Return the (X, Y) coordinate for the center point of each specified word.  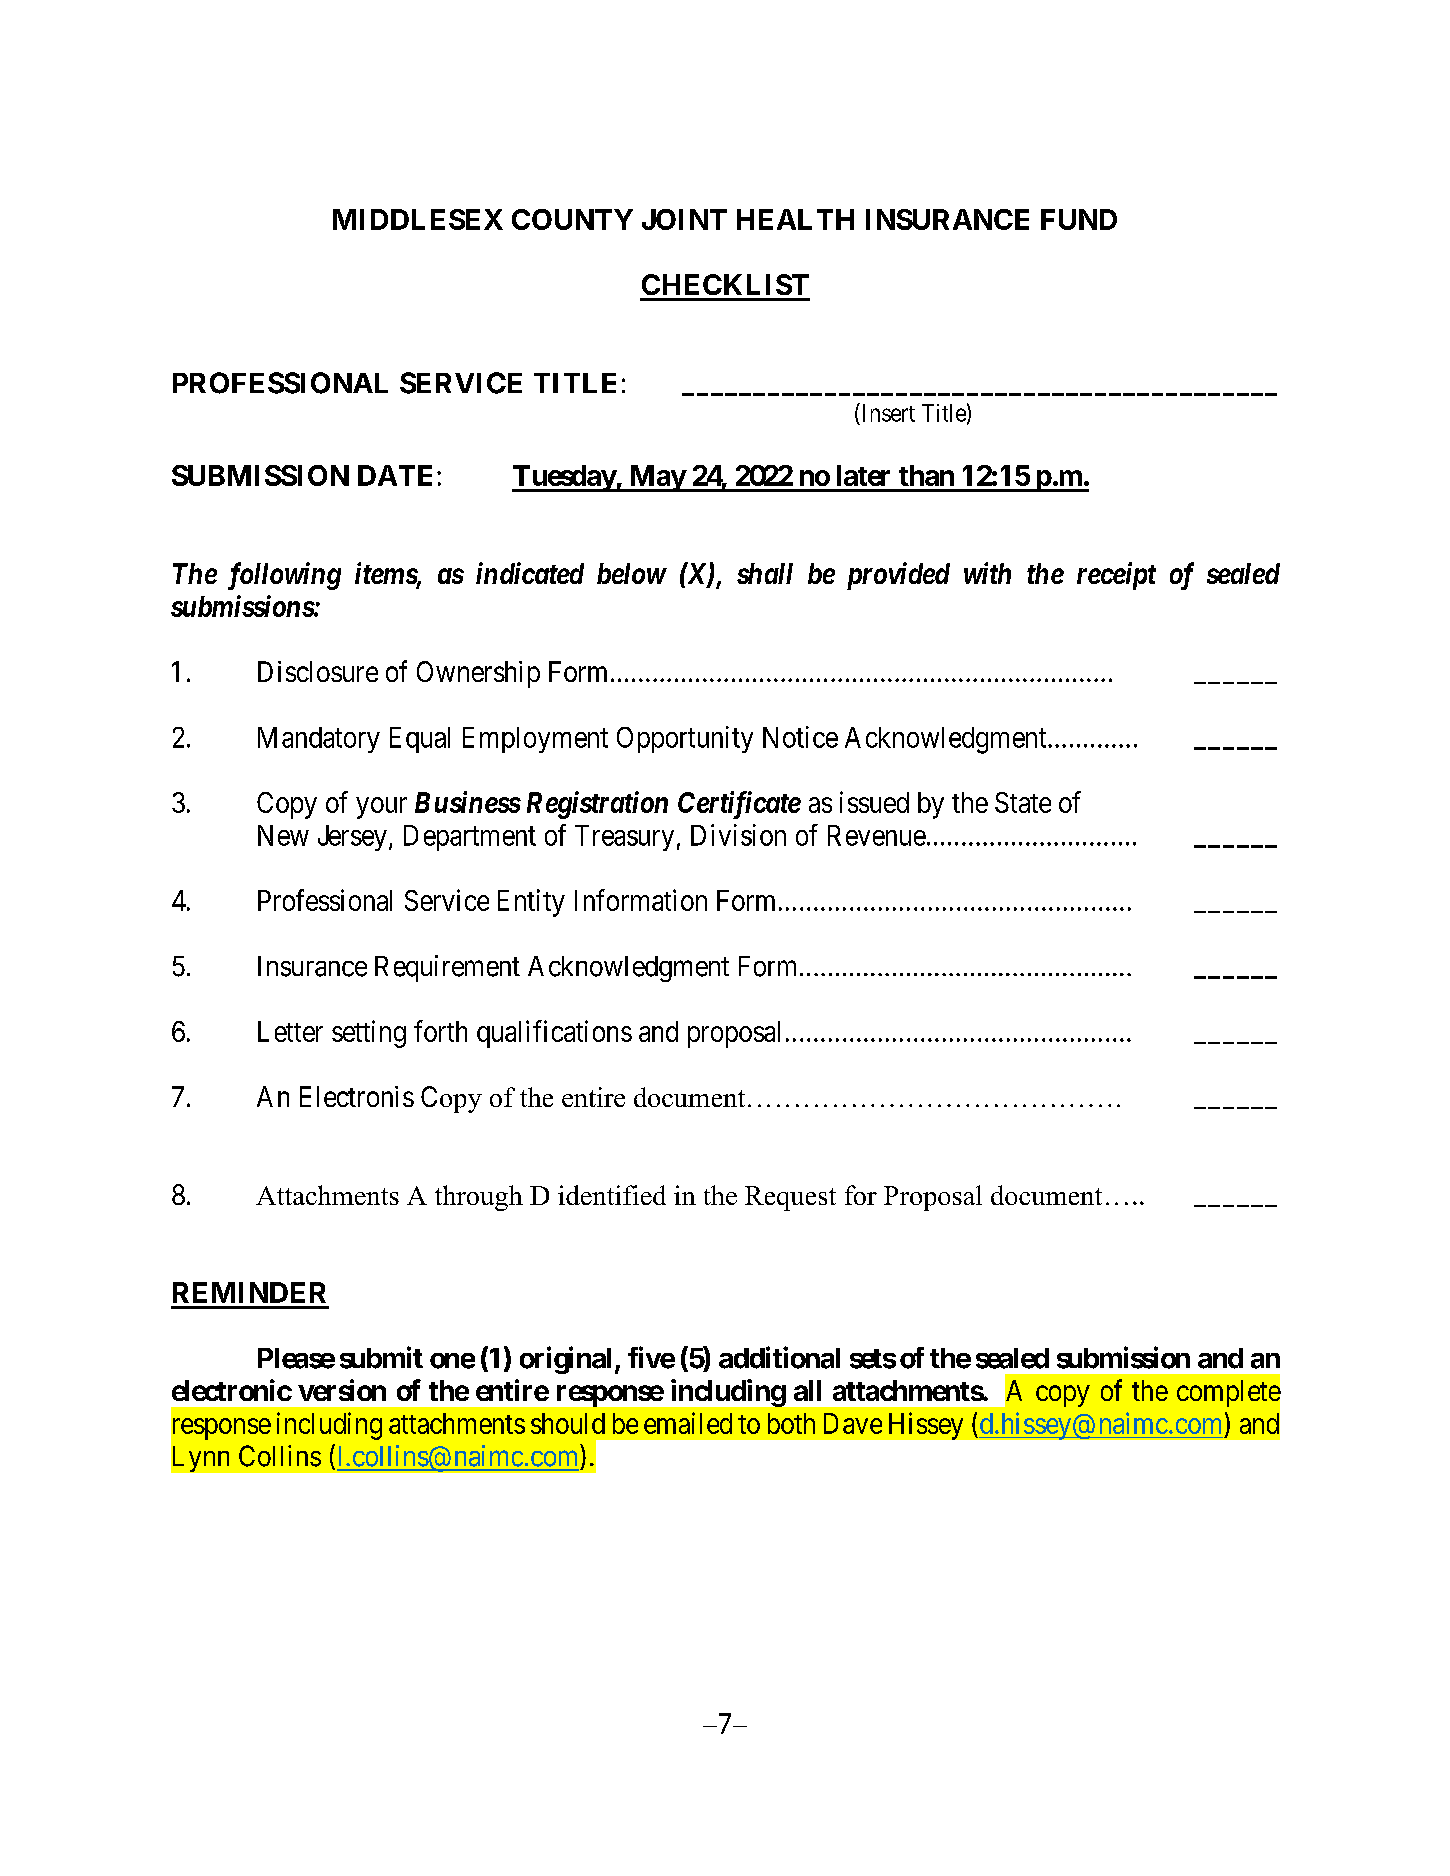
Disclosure (318, 671)
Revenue (877, 835)
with (987, 573)
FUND (1079, 219)
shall (765, 573)
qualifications (554, 1034)
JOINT (684, 219)
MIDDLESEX (418, 219)
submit (381, 1357)
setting (369, 1034)
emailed (688, 1423)
